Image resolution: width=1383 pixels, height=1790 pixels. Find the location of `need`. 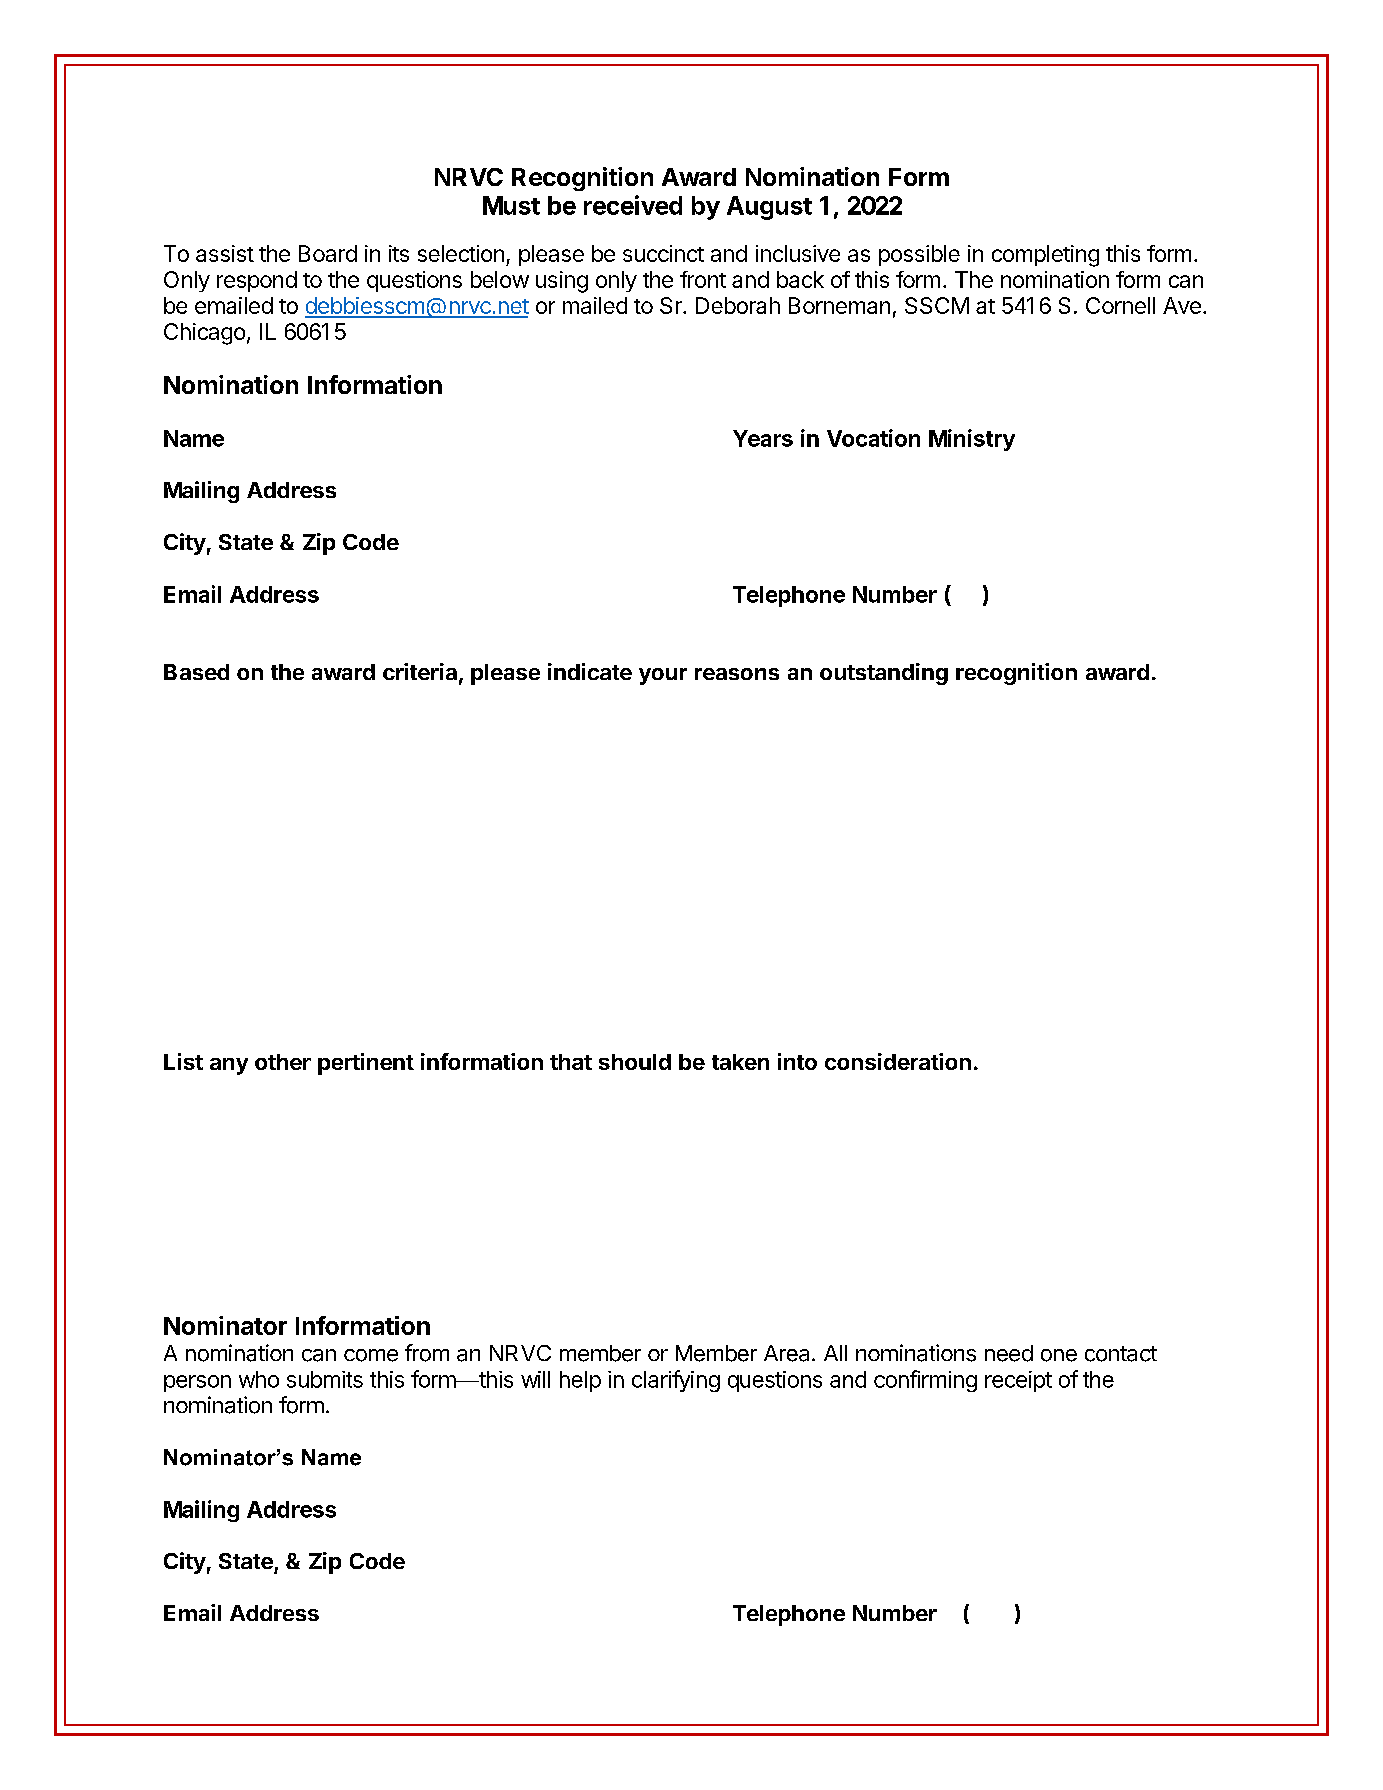

need is located at coordinates (1009, 1353).
